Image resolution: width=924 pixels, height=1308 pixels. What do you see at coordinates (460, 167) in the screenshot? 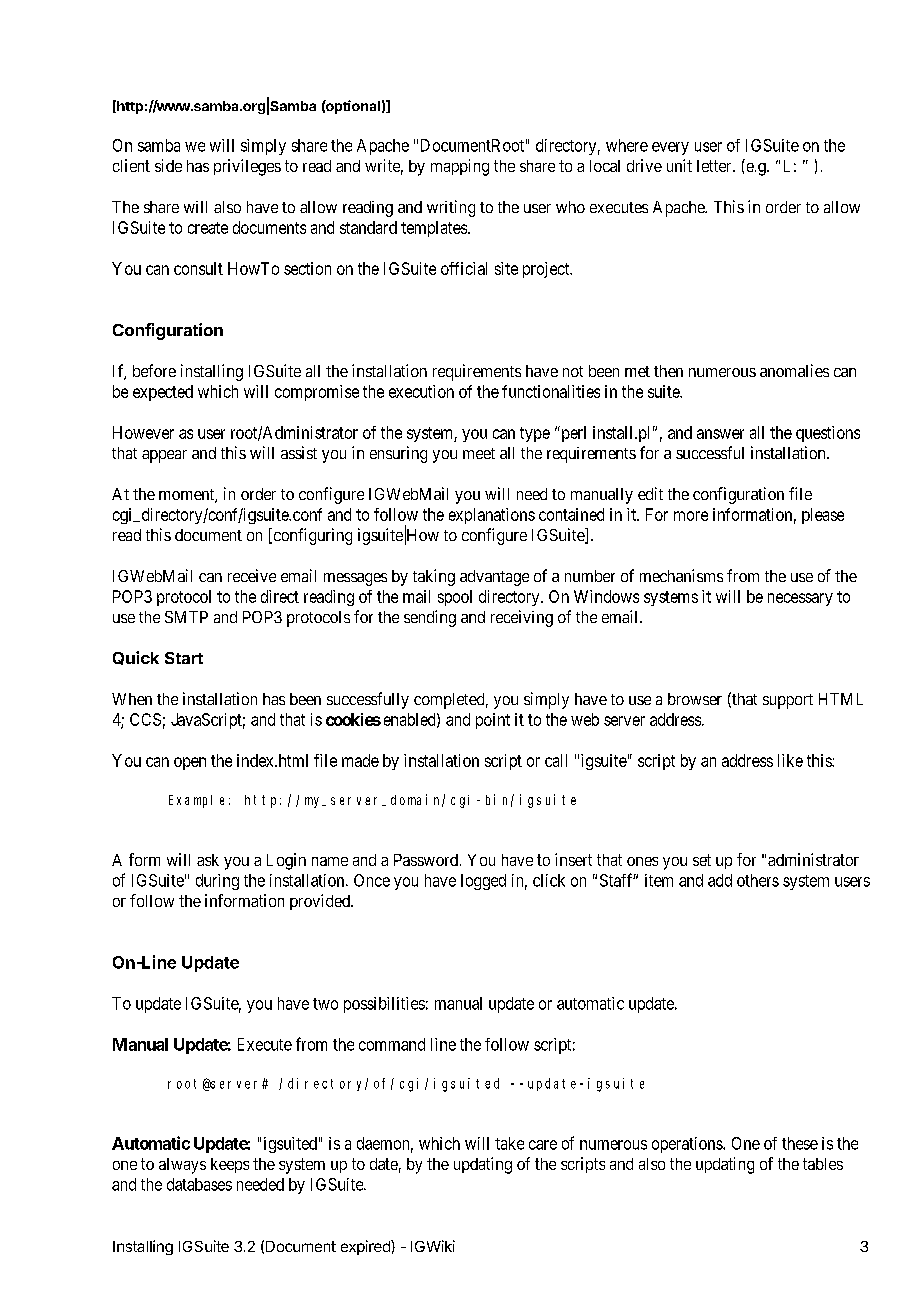
I see `mapping` at bounding box center [460, 167].
